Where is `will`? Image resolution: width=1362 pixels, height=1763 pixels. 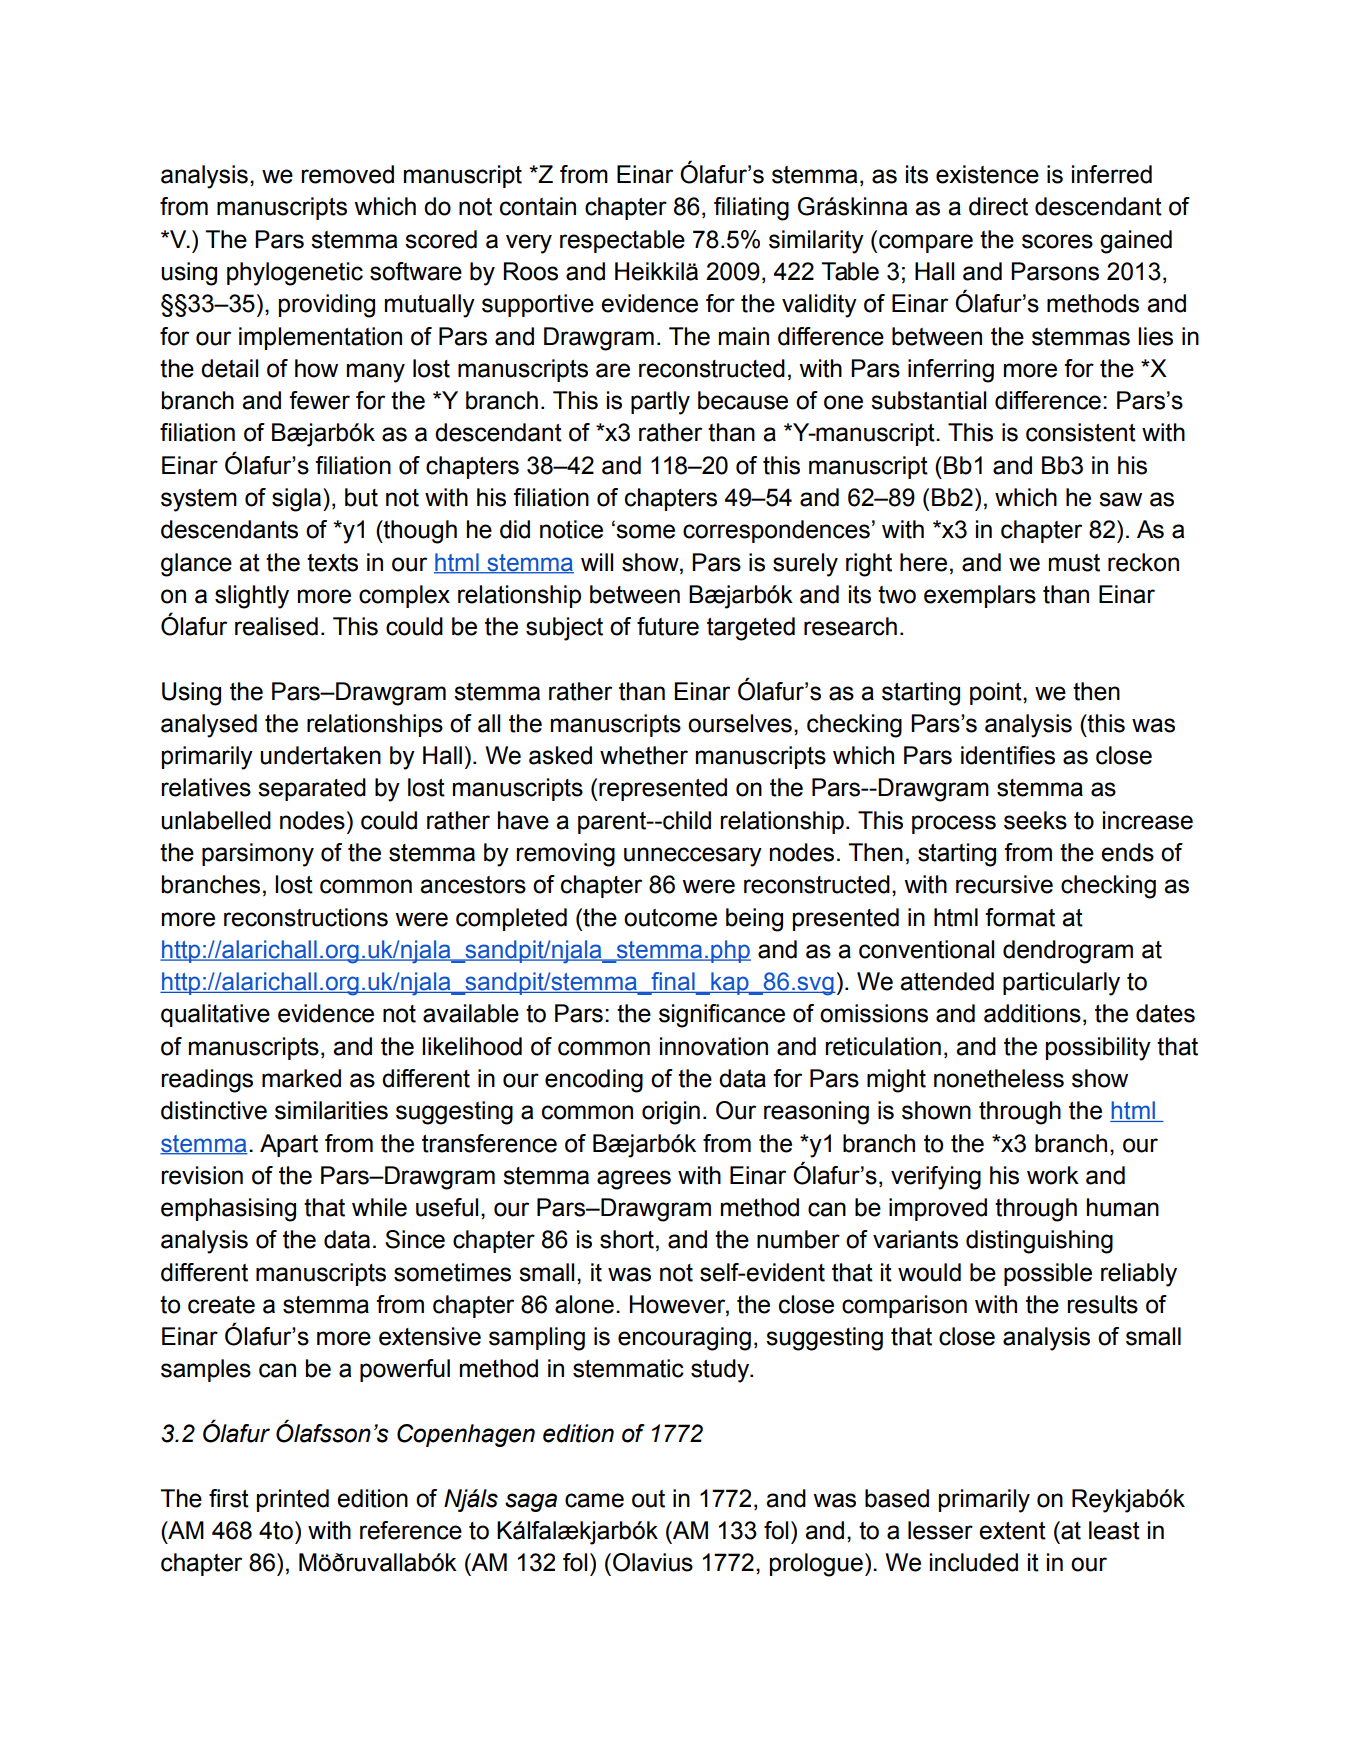 will is located at coordinates (597, 562).
